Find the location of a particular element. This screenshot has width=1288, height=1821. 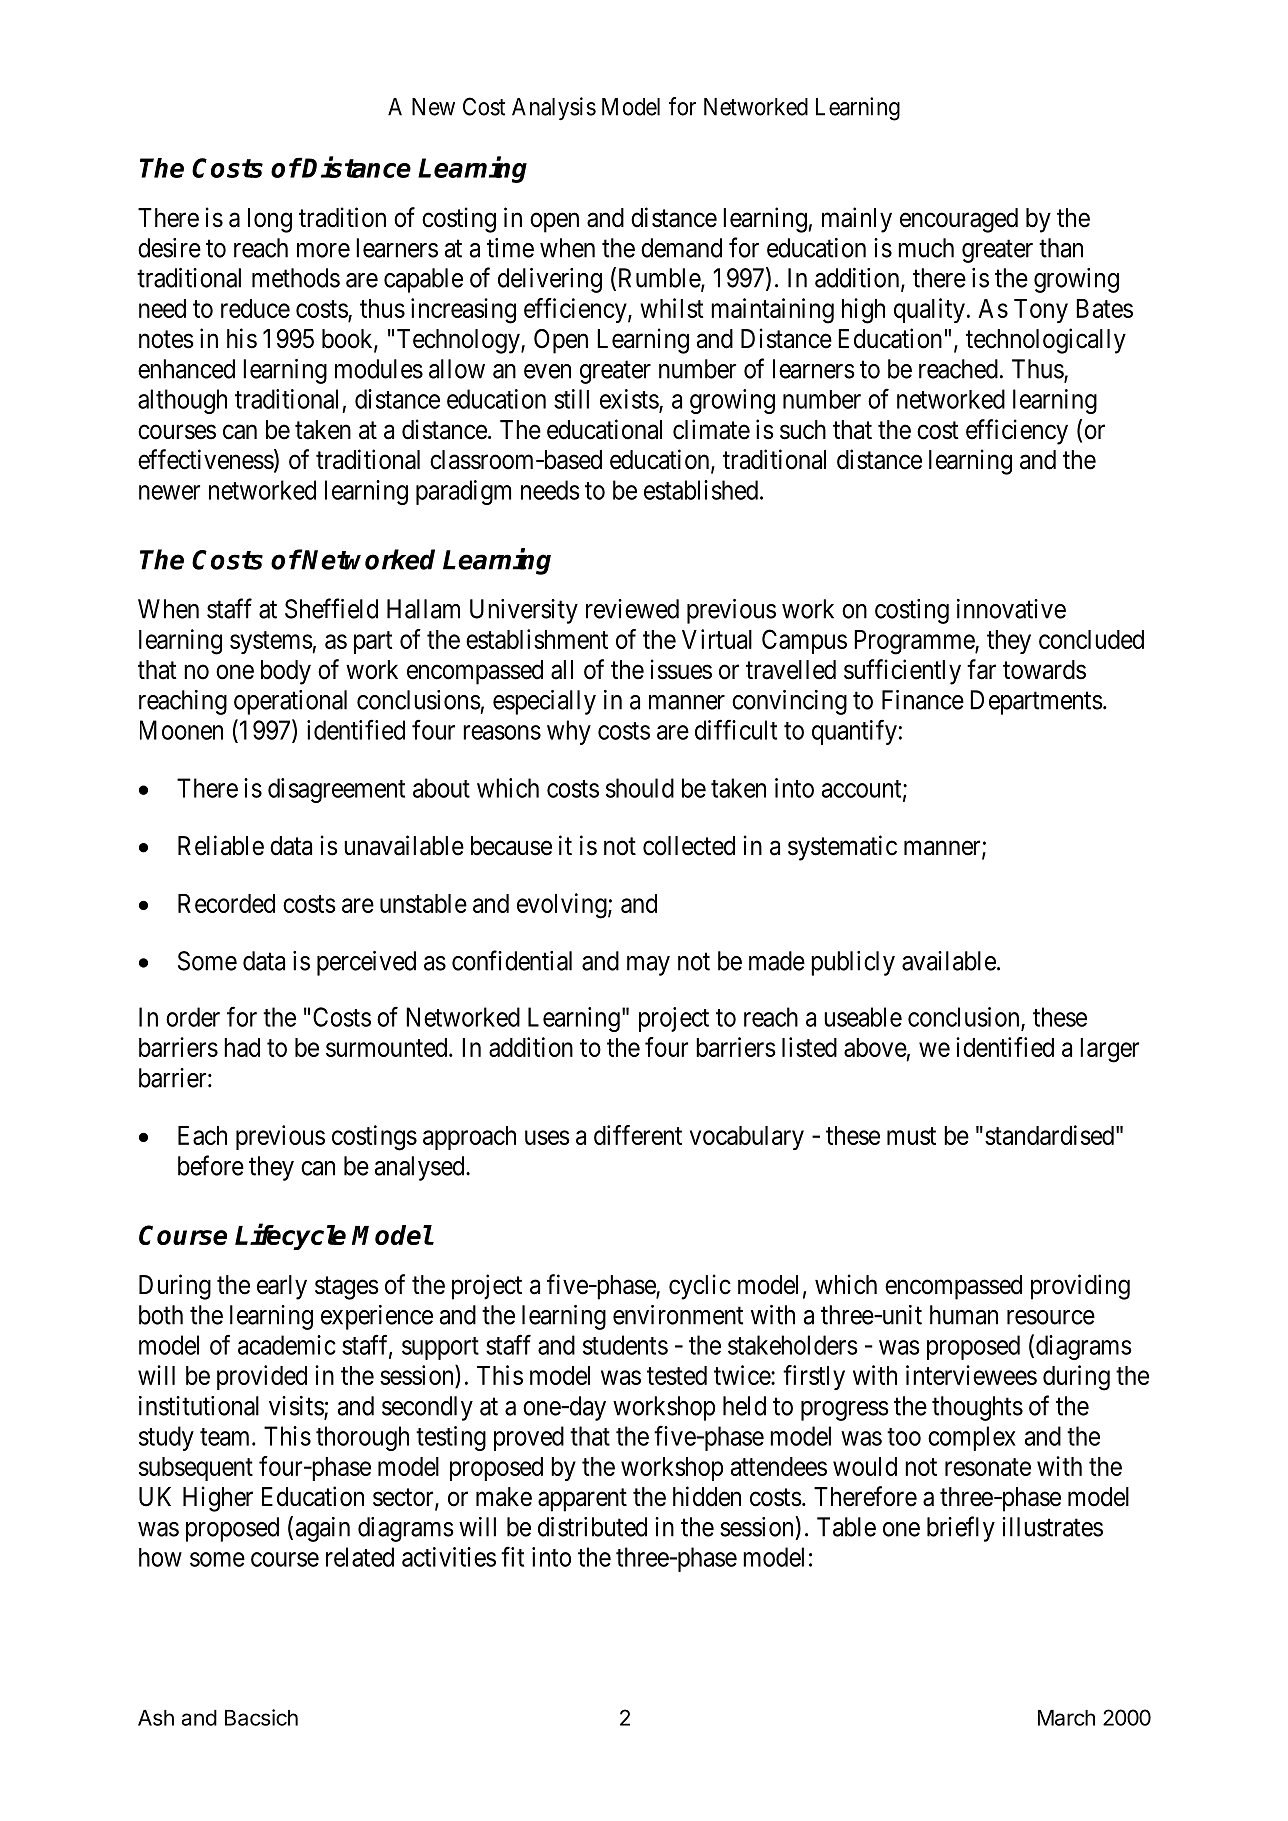

publicly is located at coordinates (853, 963).
